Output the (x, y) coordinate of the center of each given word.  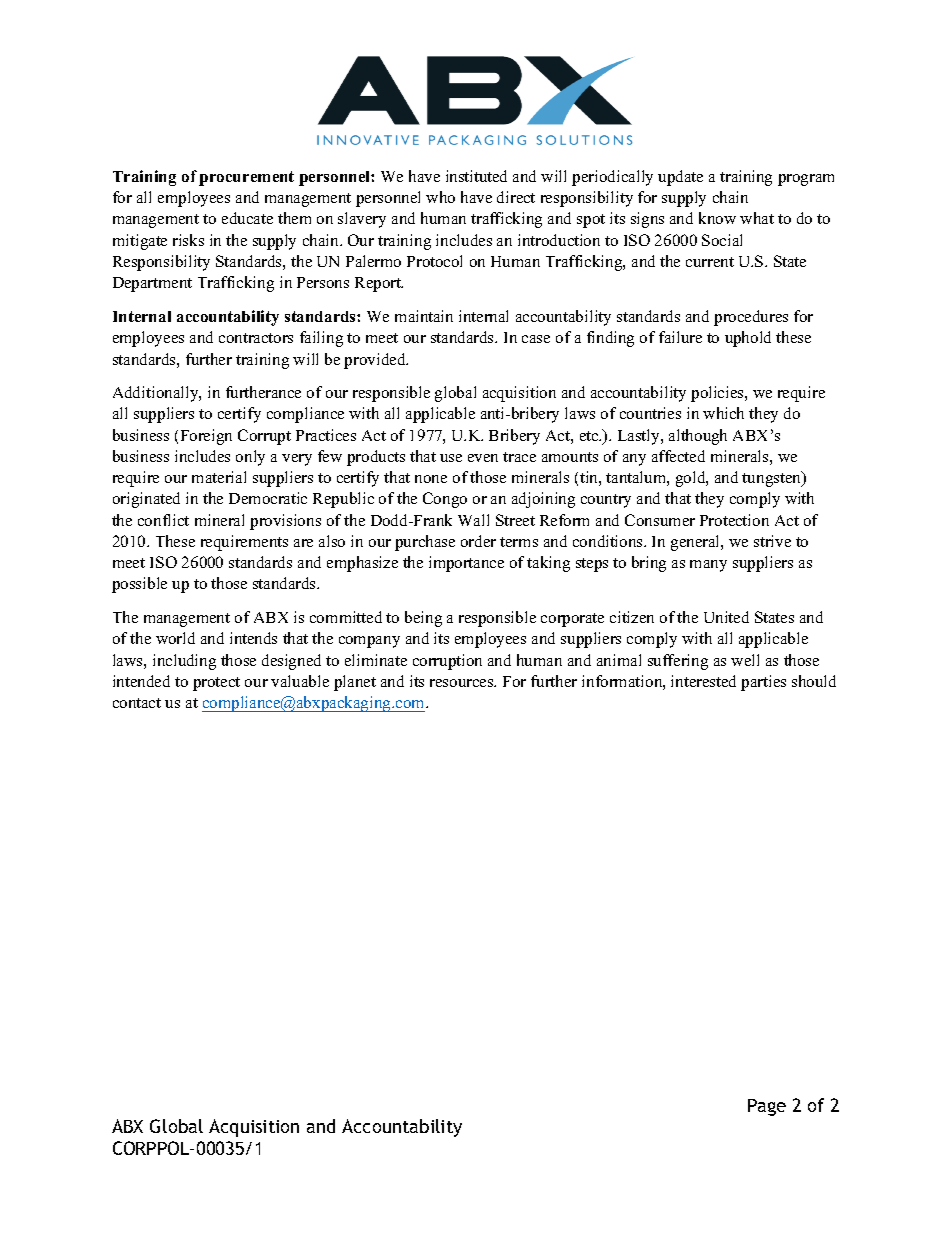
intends (253, 638)
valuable (300, 681)
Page (767, 1107)
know (717, 218)
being (423, 619)
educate (247, 218)
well (745, 660)
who (440, 197)
